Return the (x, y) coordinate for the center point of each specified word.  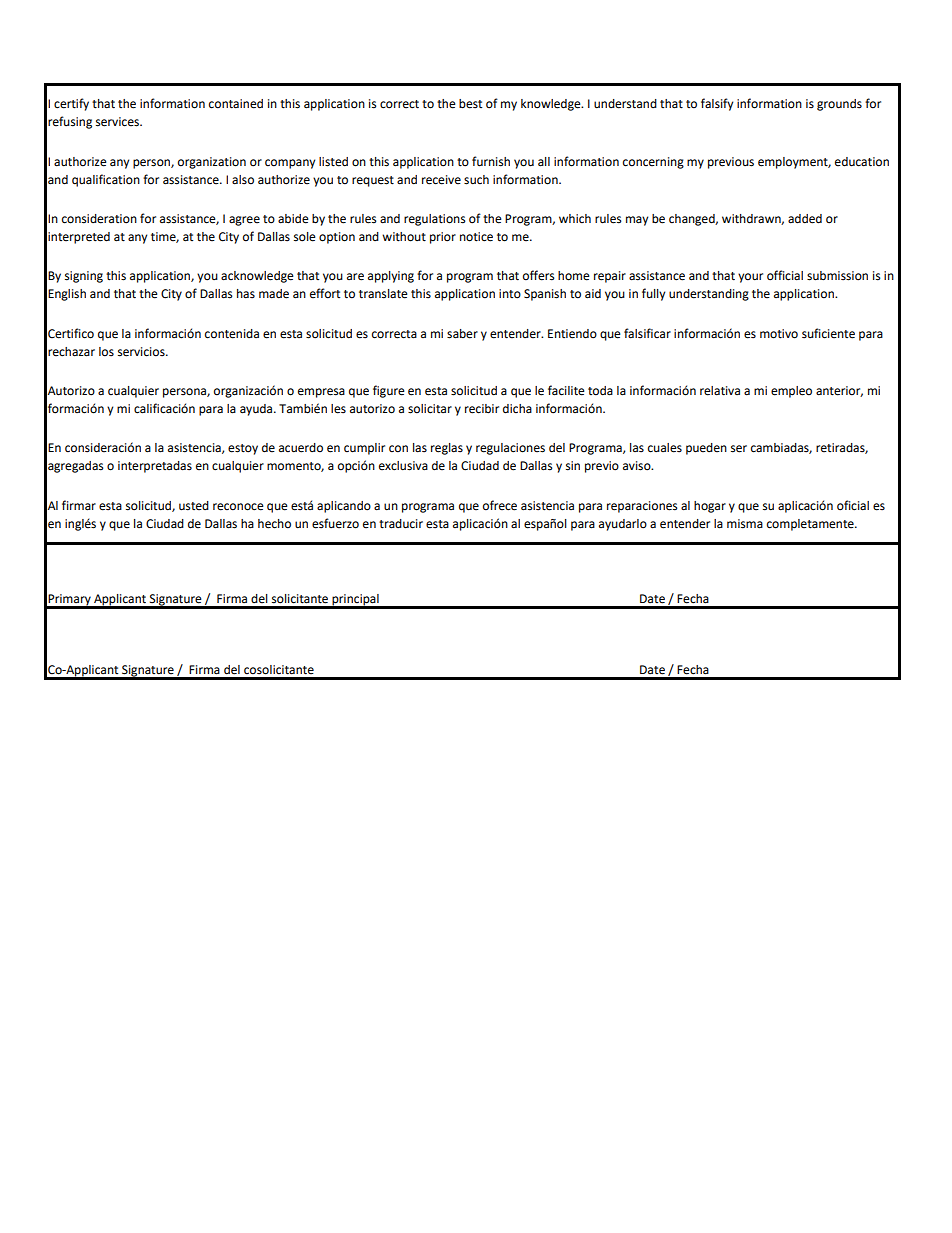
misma (745, 524)
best (470, 104)
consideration (99, 219)
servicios (142, 352)
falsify (717, 104)
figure (389, 391)
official (785, 275)
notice (476, 237)
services (118, 122)
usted (194, 506)
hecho (274, 524)
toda (600, 391)
